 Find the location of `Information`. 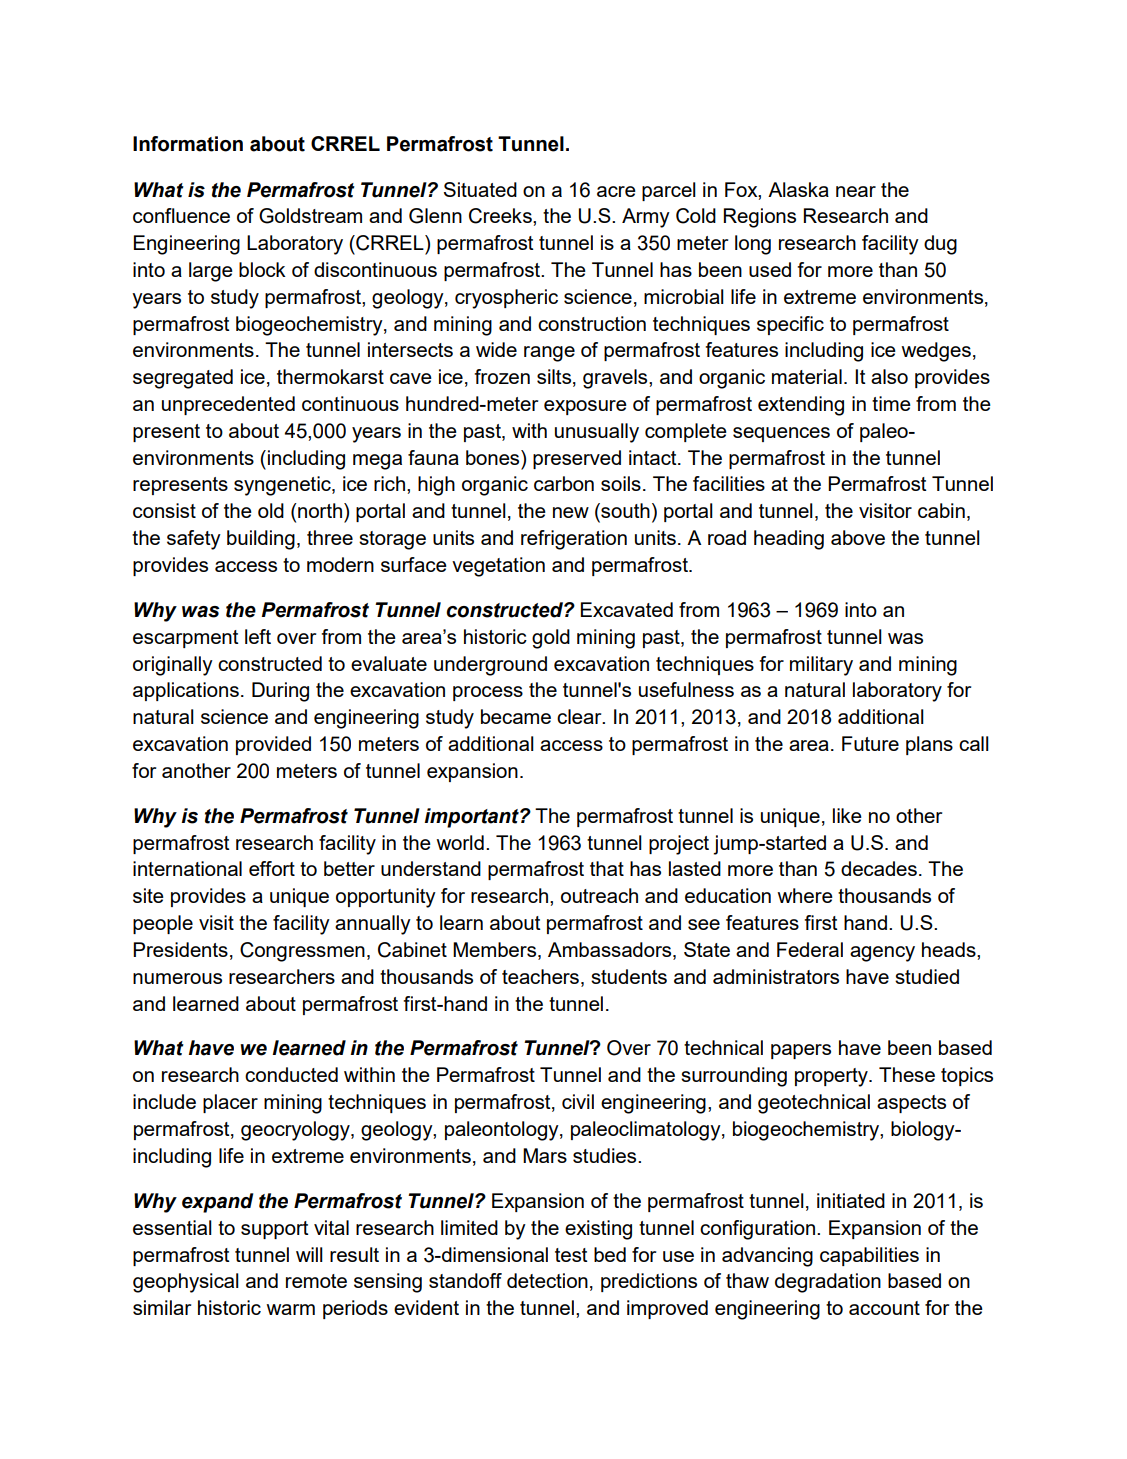

Information is located at coordinates (188, 144).
